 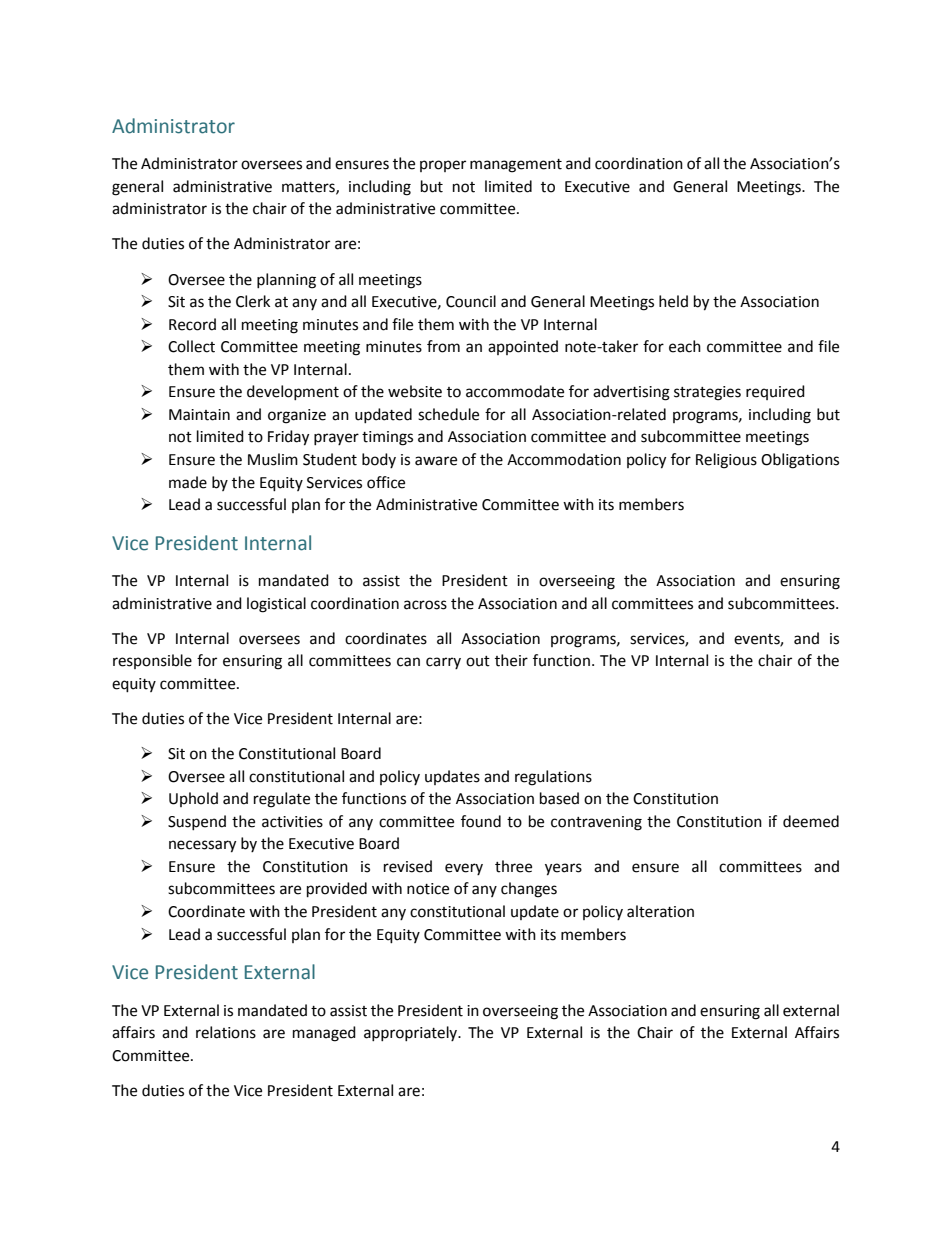 What do you see at coordinates (412, 1033) in the document?
I see `appropriately` at bounding box center [412, 1033].
